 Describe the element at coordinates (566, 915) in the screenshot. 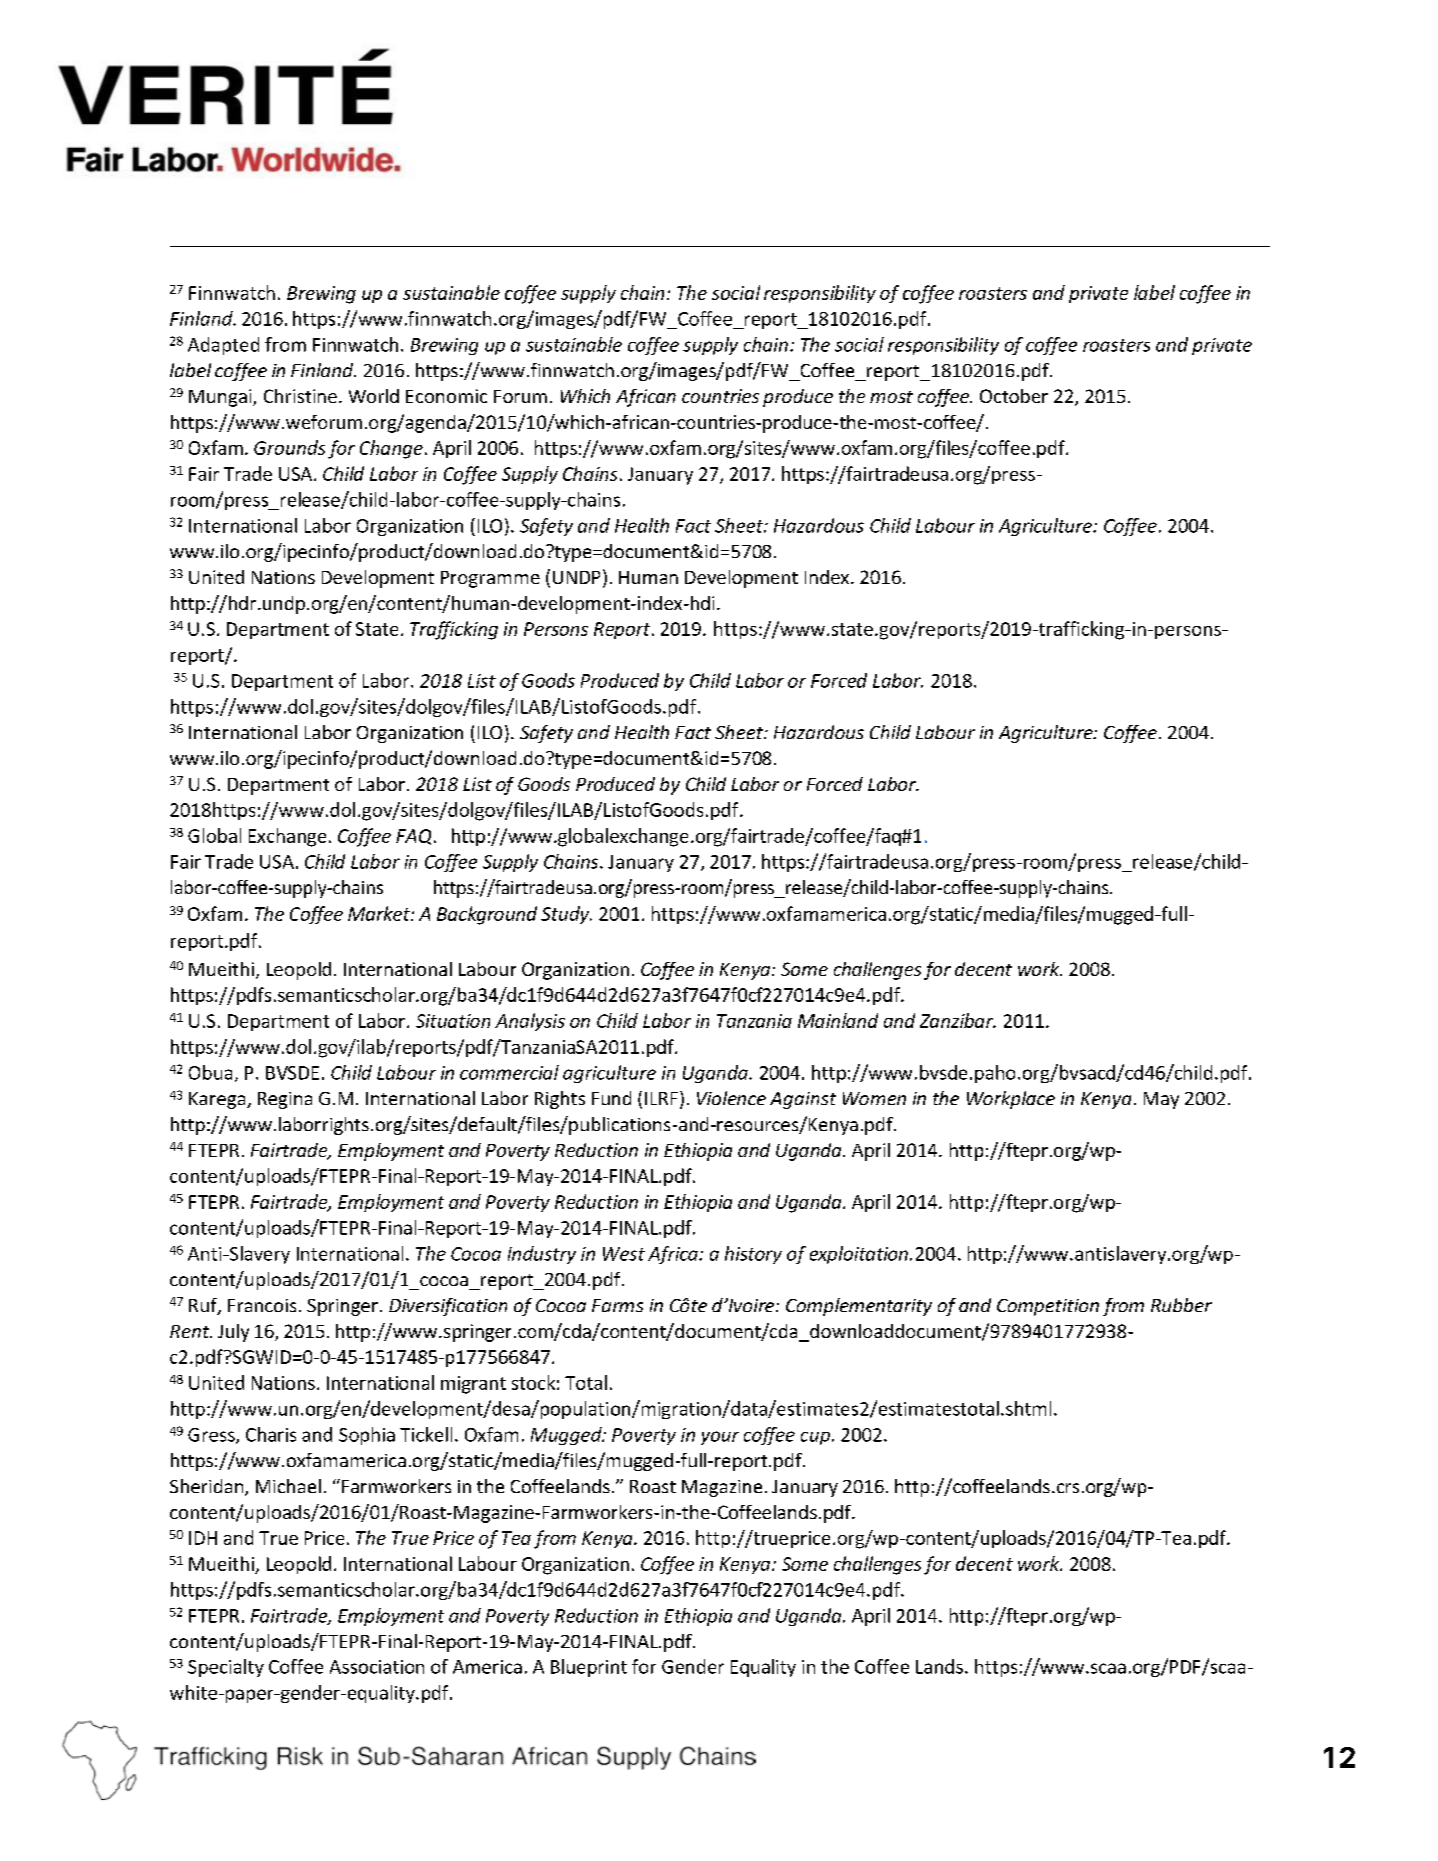

I see `Study` at that location.
